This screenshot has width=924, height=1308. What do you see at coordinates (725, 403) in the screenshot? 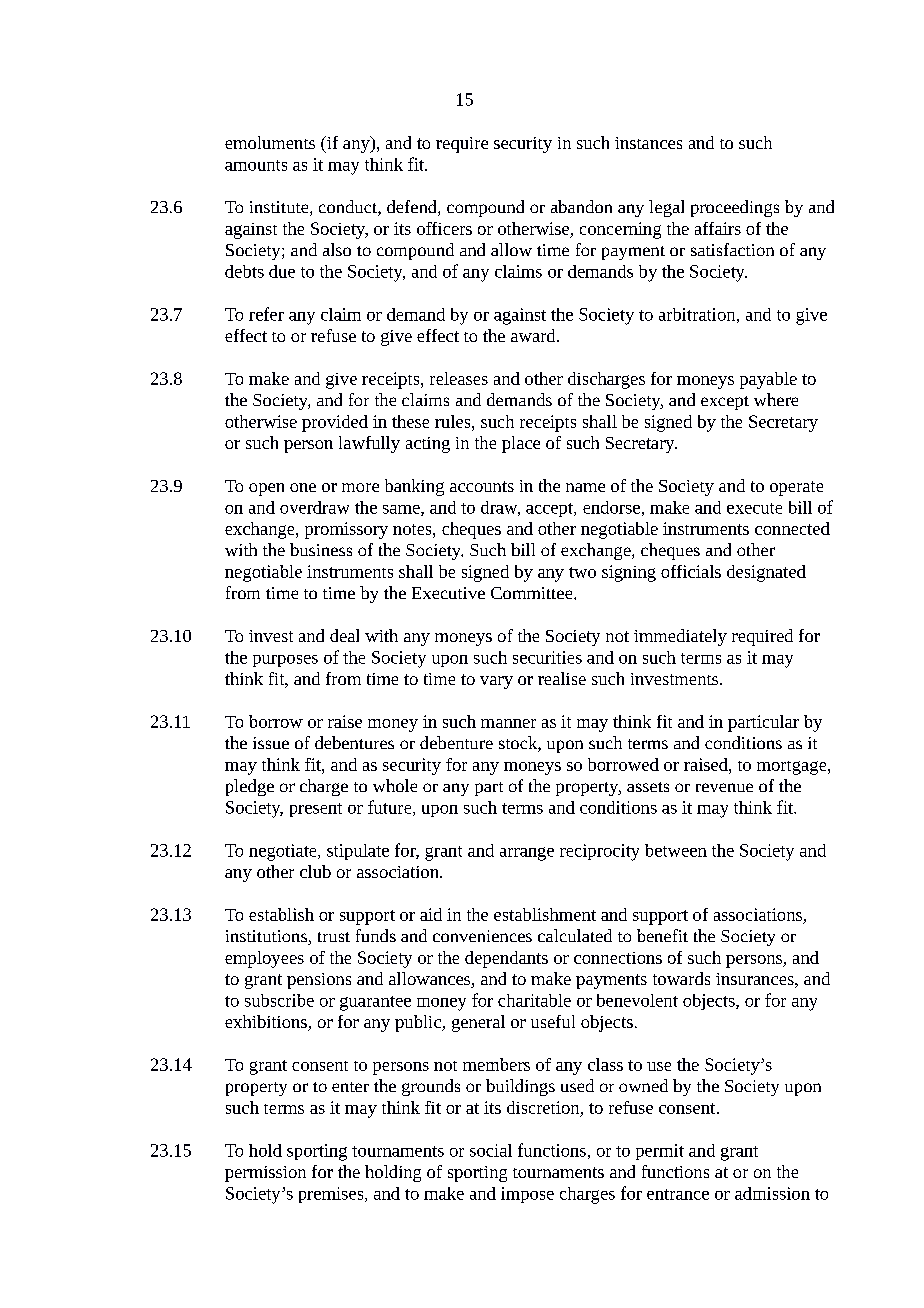
I see `except` at bounding box center [725, 403].
